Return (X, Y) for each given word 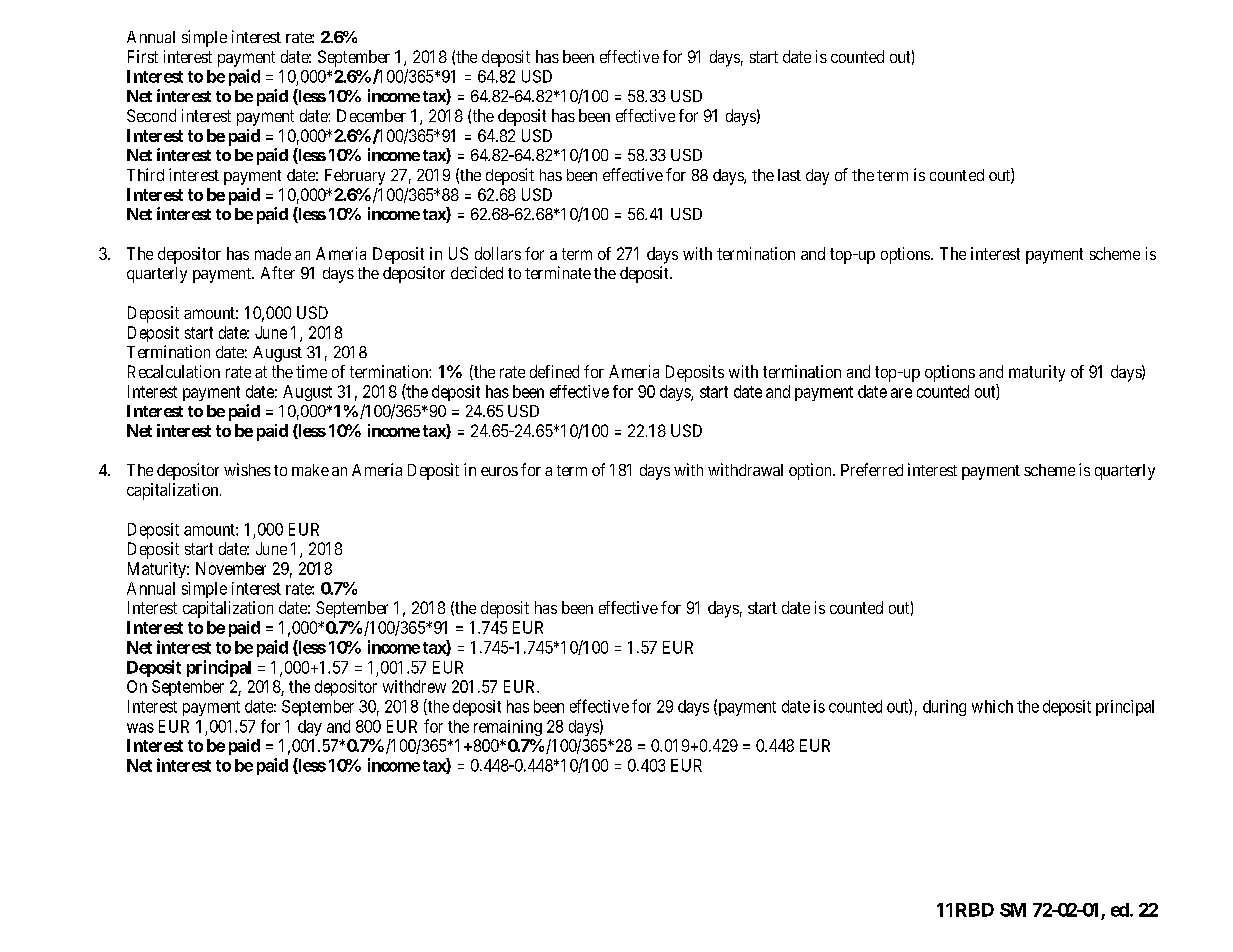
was (140, 728)
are (901, 393)
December (371, 115)
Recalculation (174, 371)
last (789, 175)
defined (554, 371)
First (143, 56)
